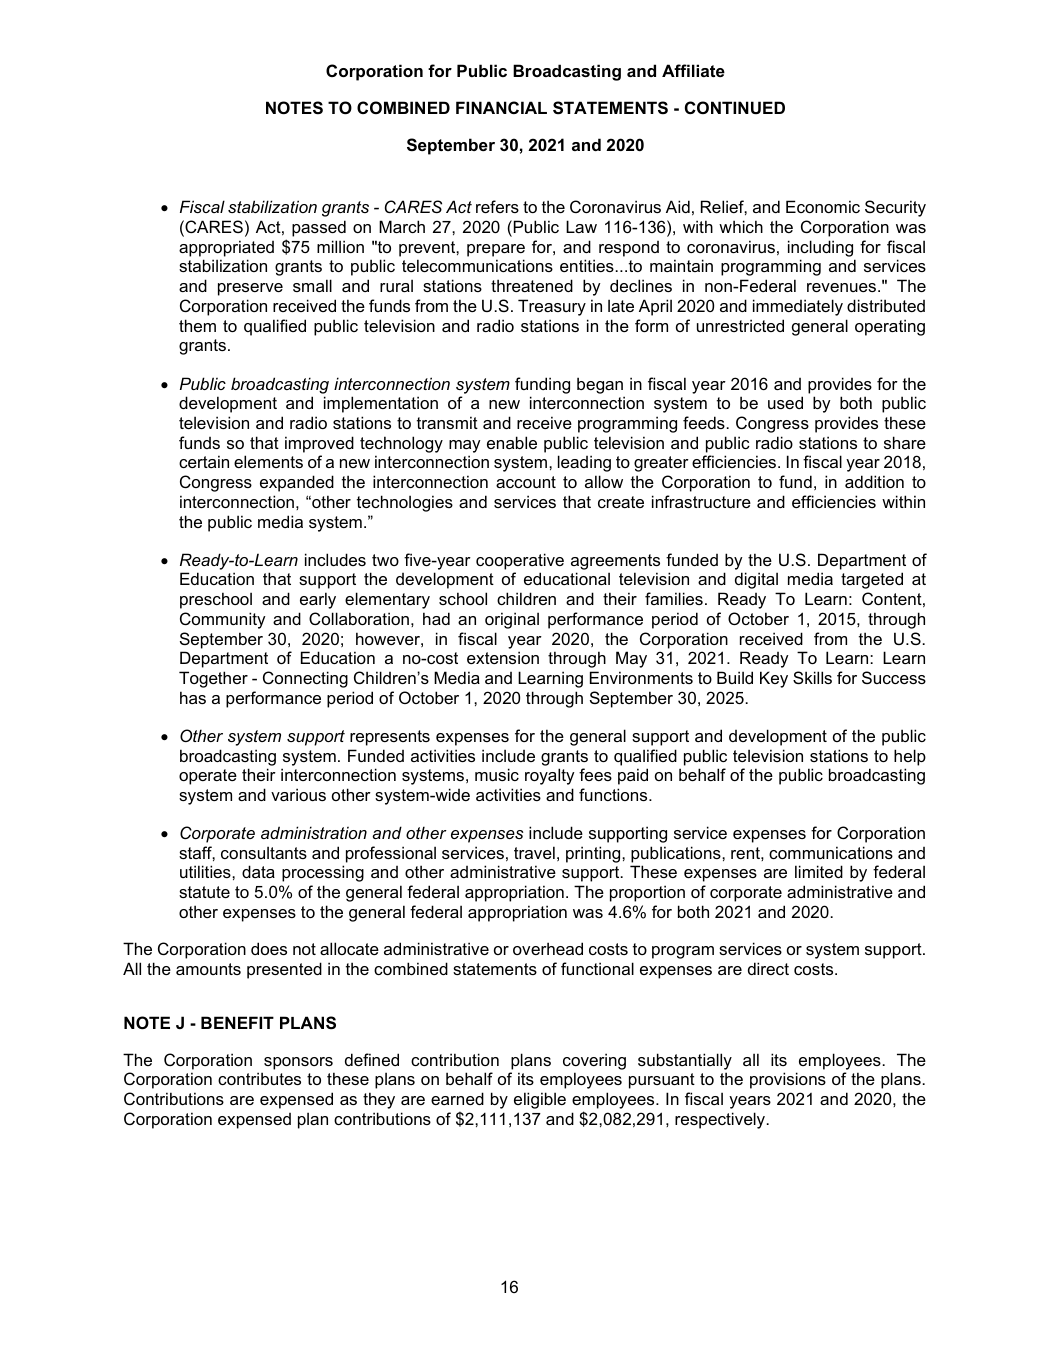 The height and width of the document is (1359, 1050). Describe the element at coordinates (319, 228) in the document. I see `passed` at that location.
